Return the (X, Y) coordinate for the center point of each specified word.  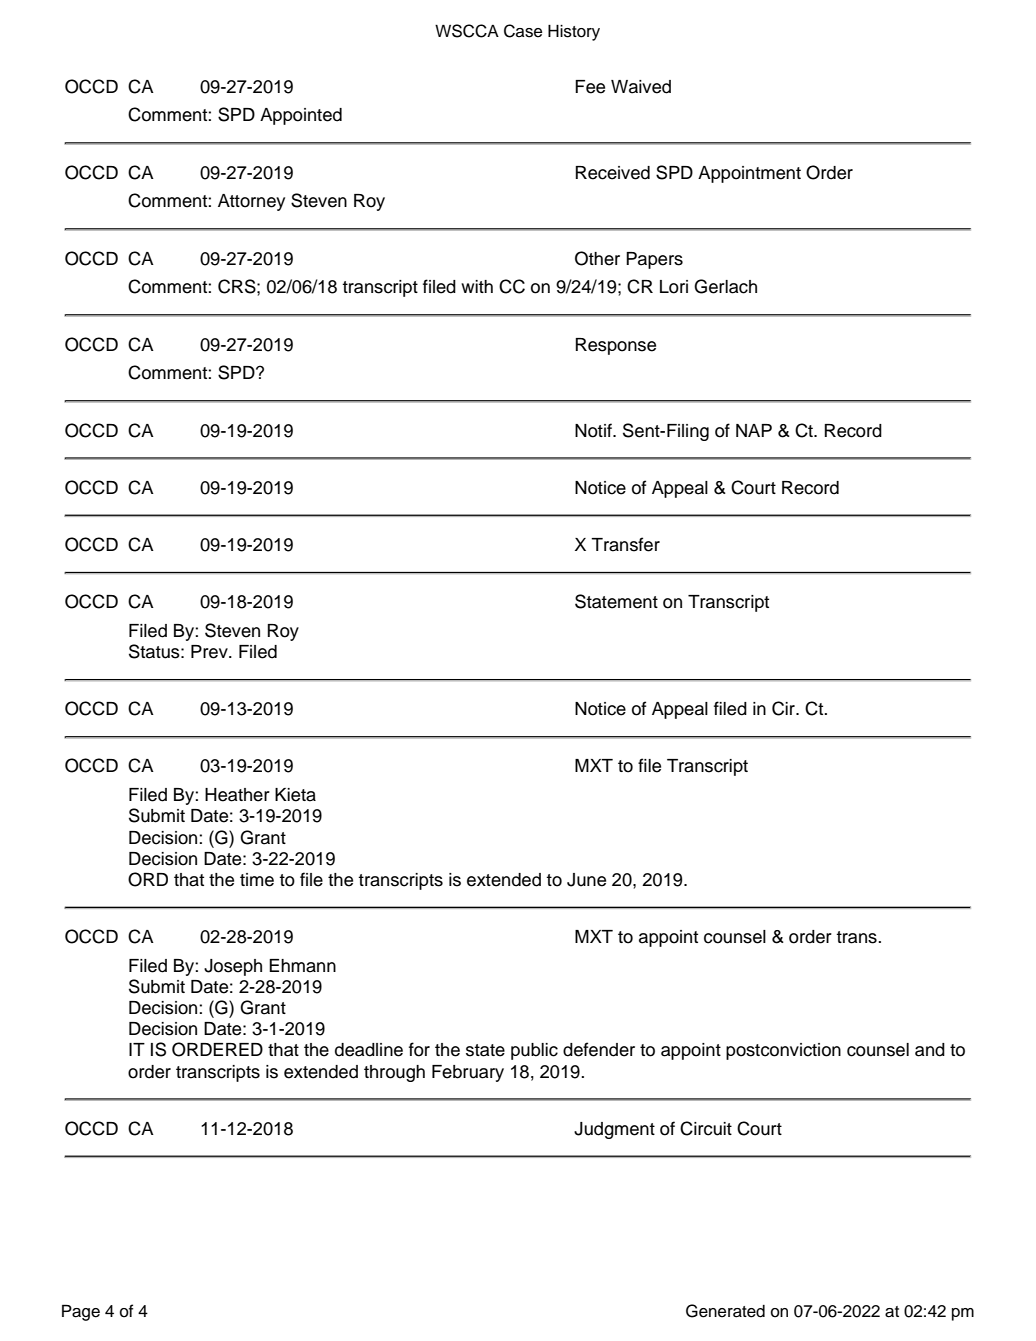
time (257, 880)
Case (523, 31)
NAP (754, 430)
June (586, 880)
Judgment (614, 1130)
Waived (641, 87)
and (930, 1050)
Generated (725, 1311)
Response (616, 346)
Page (81, 1312)
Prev (210, 652)
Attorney (251, 202)
